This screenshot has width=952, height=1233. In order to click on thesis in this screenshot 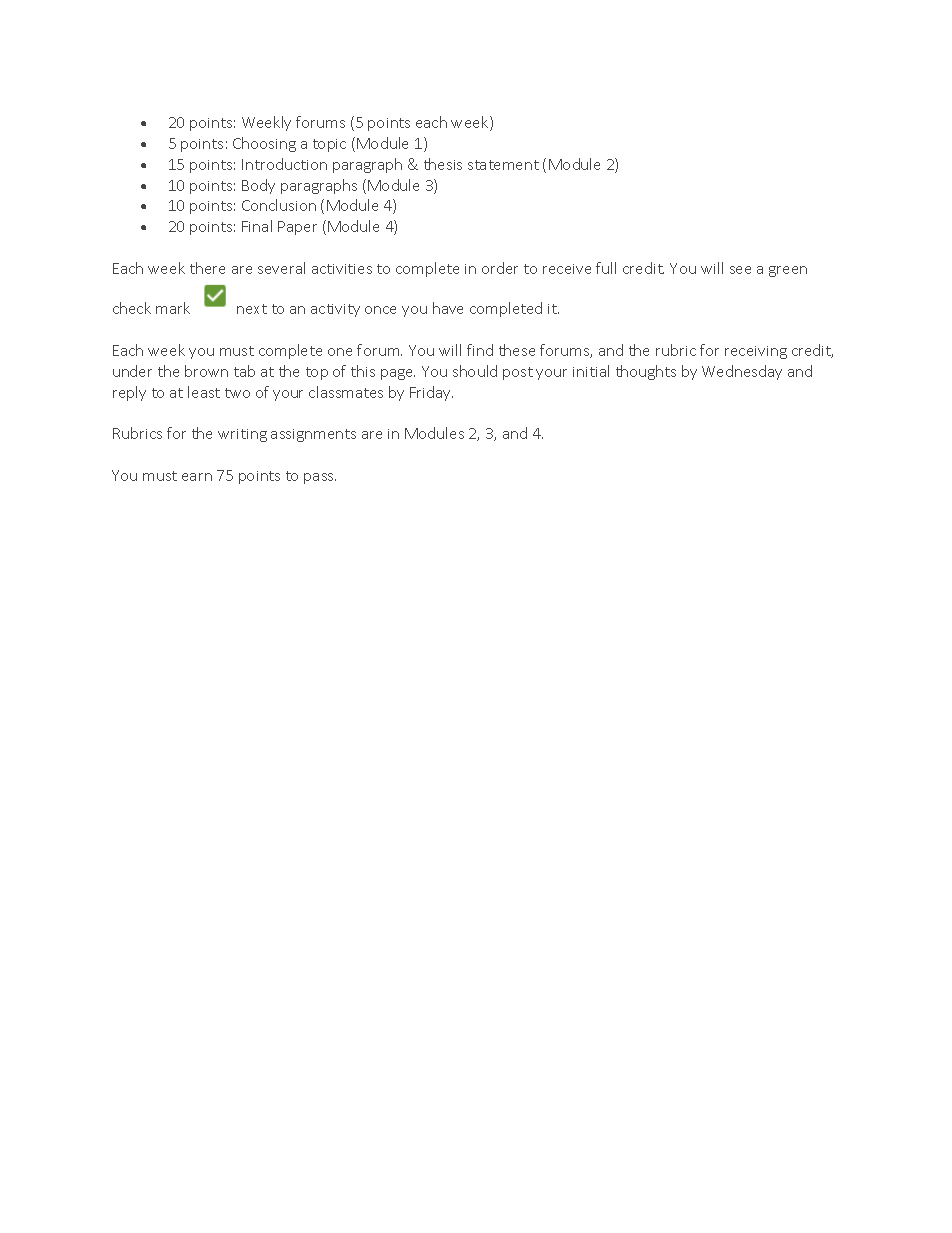, I will do `click(443, 164)`.
